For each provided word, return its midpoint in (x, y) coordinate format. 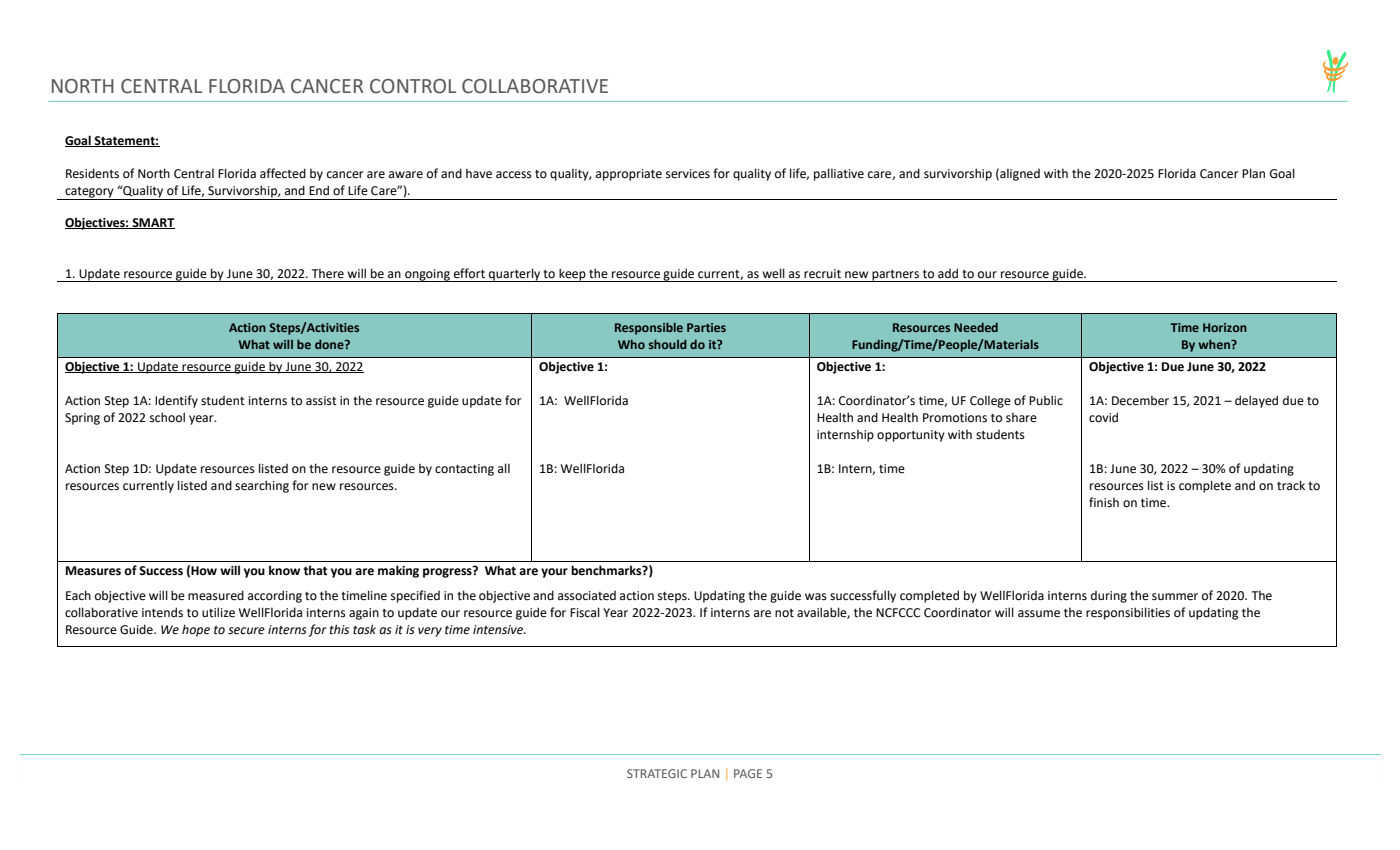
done (330, 344)
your (554, 573)
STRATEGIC (657, 773)
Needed (976, 327)
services (688, 174)
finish (1104, 502)
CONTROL (413, 86)
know (284, 570)
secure (246, 631)
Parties (706, 327)
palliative (839, 174)
